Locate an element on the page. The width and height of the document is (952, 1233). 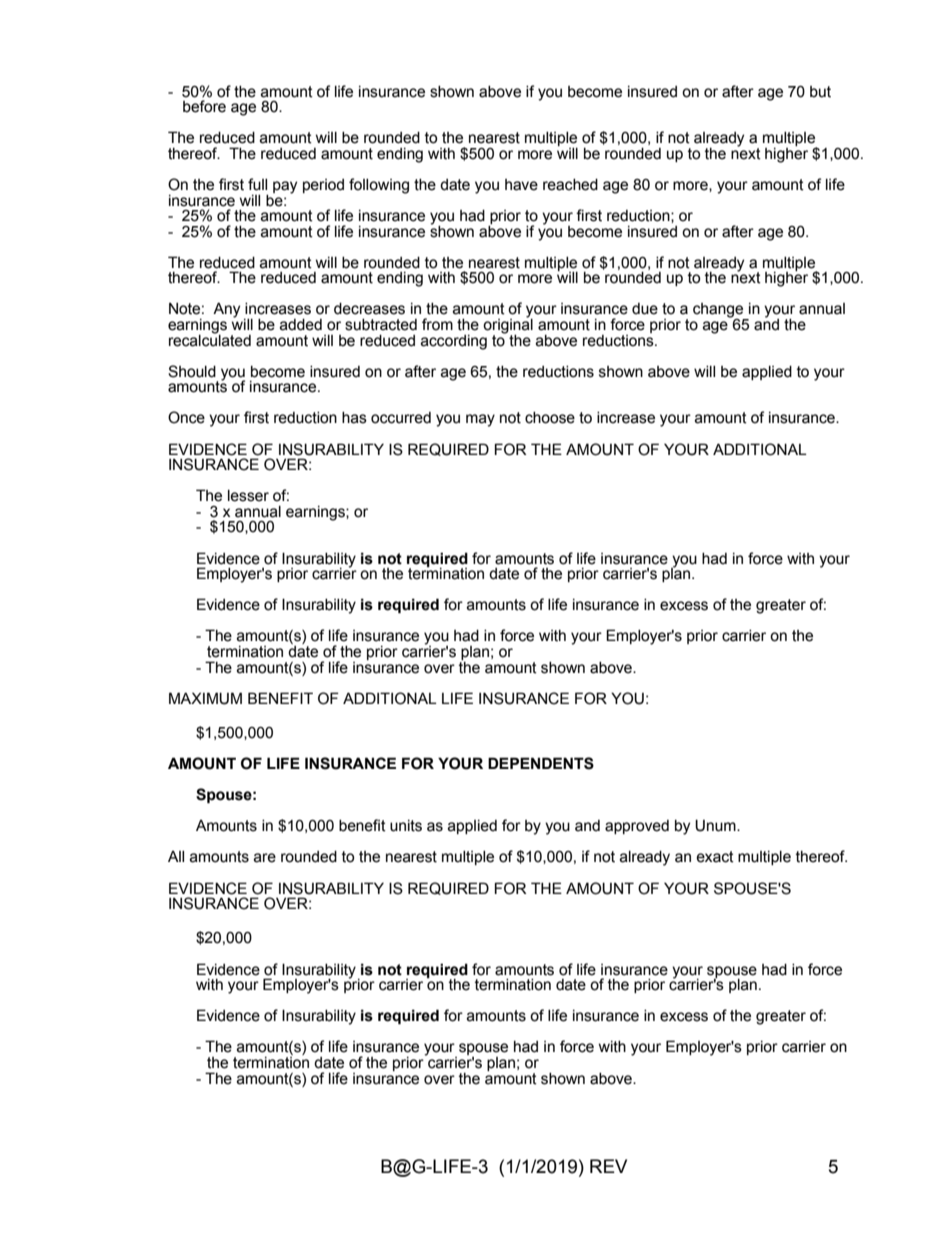
Unum is located at coordinates (716, 825).
